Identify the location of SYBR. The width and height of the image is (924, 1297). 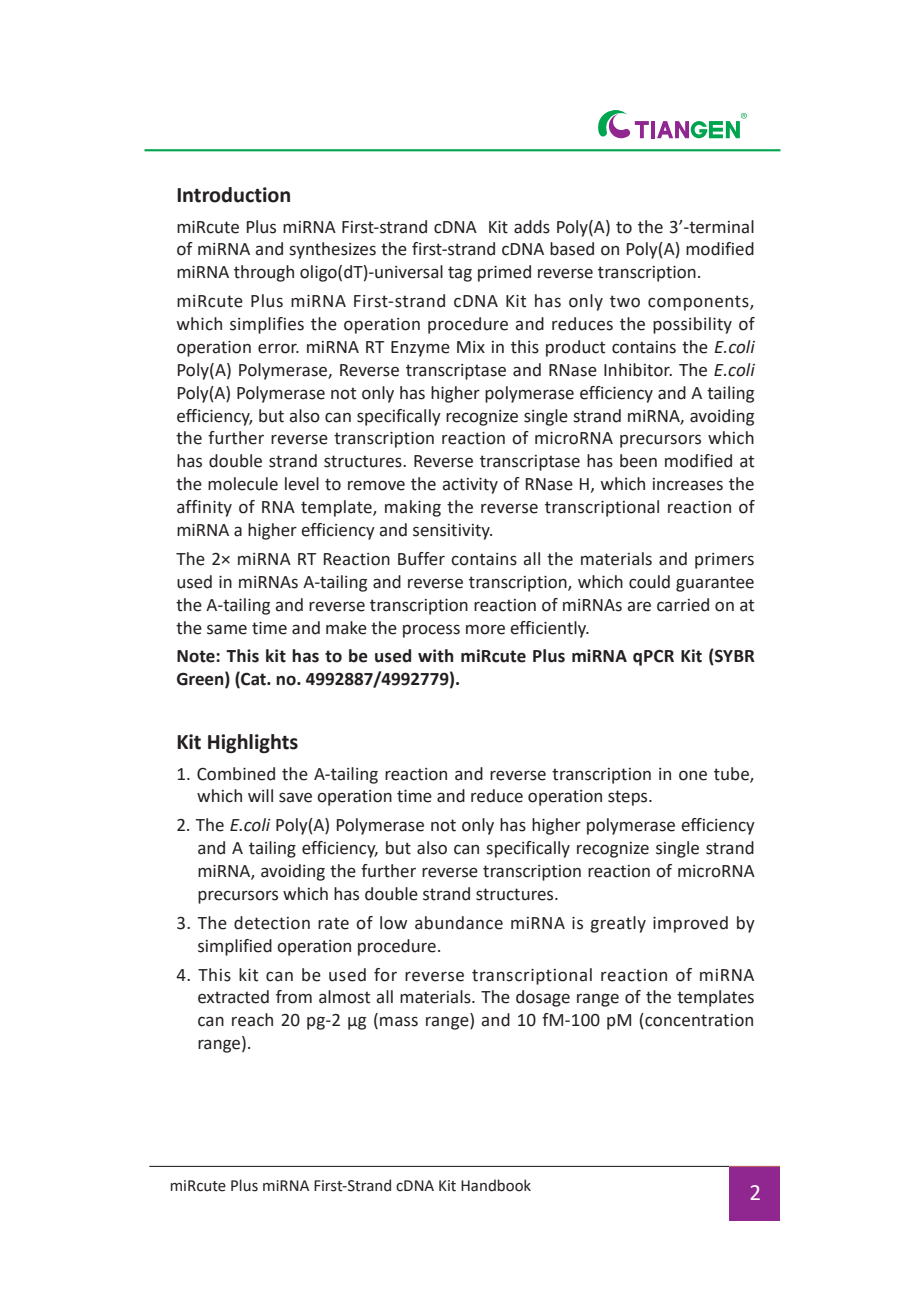
(734, 657).
